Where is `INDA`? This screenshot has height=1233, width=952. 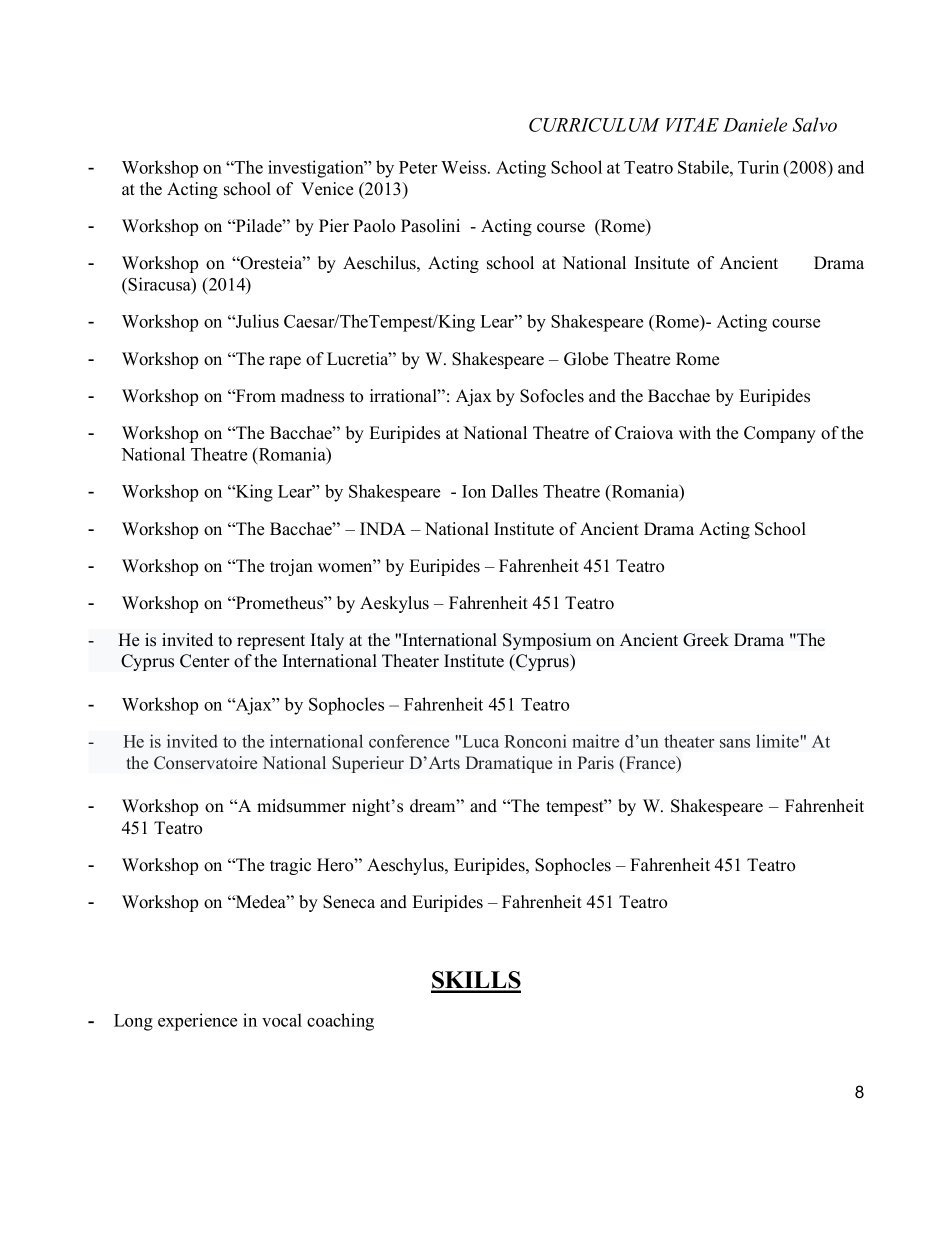 INDA is located at coordinates (383, 528).
